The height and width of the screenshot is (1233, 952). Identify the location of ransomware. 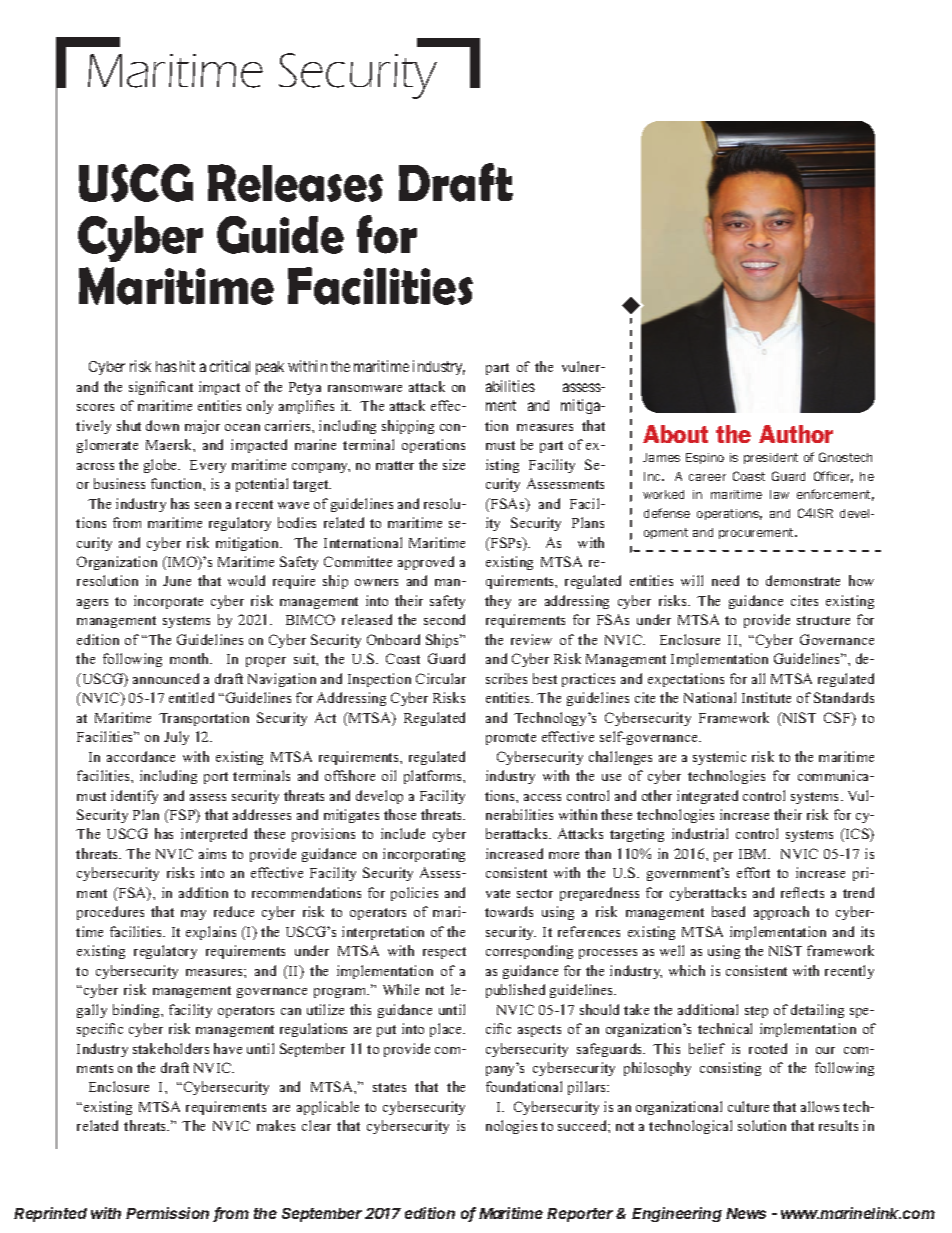
(365, 388).
